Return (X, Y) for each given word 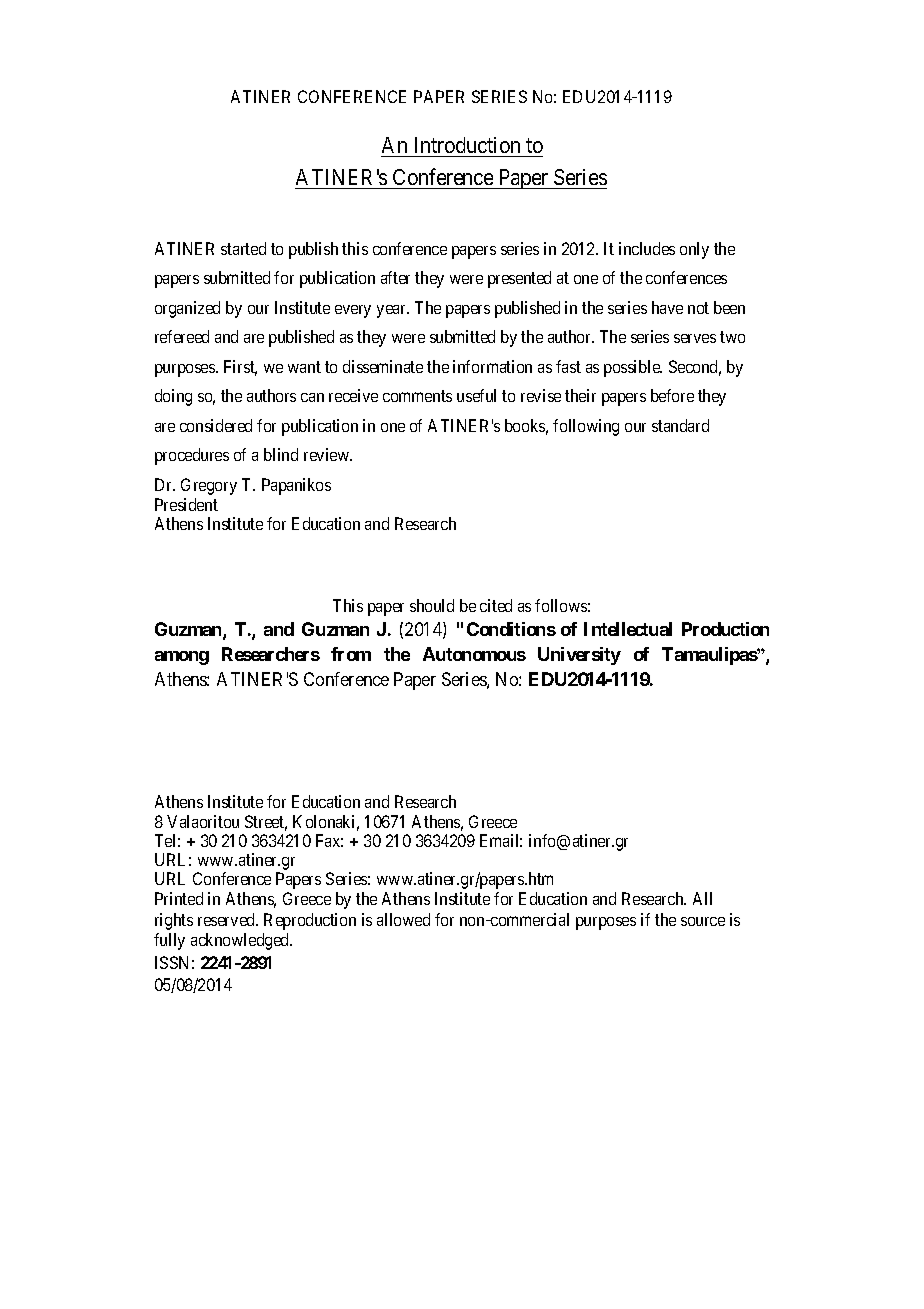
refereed (182, 336)
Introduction (467, 145)
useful (476, 395)
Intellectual (628, 629)
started (243, 248)
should (432, 605)
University (579, 656)
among (182, 658)
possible (633, 368)
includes (647, 248)
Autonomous (474, 654)
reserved (228, 919)
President (186, 504)
